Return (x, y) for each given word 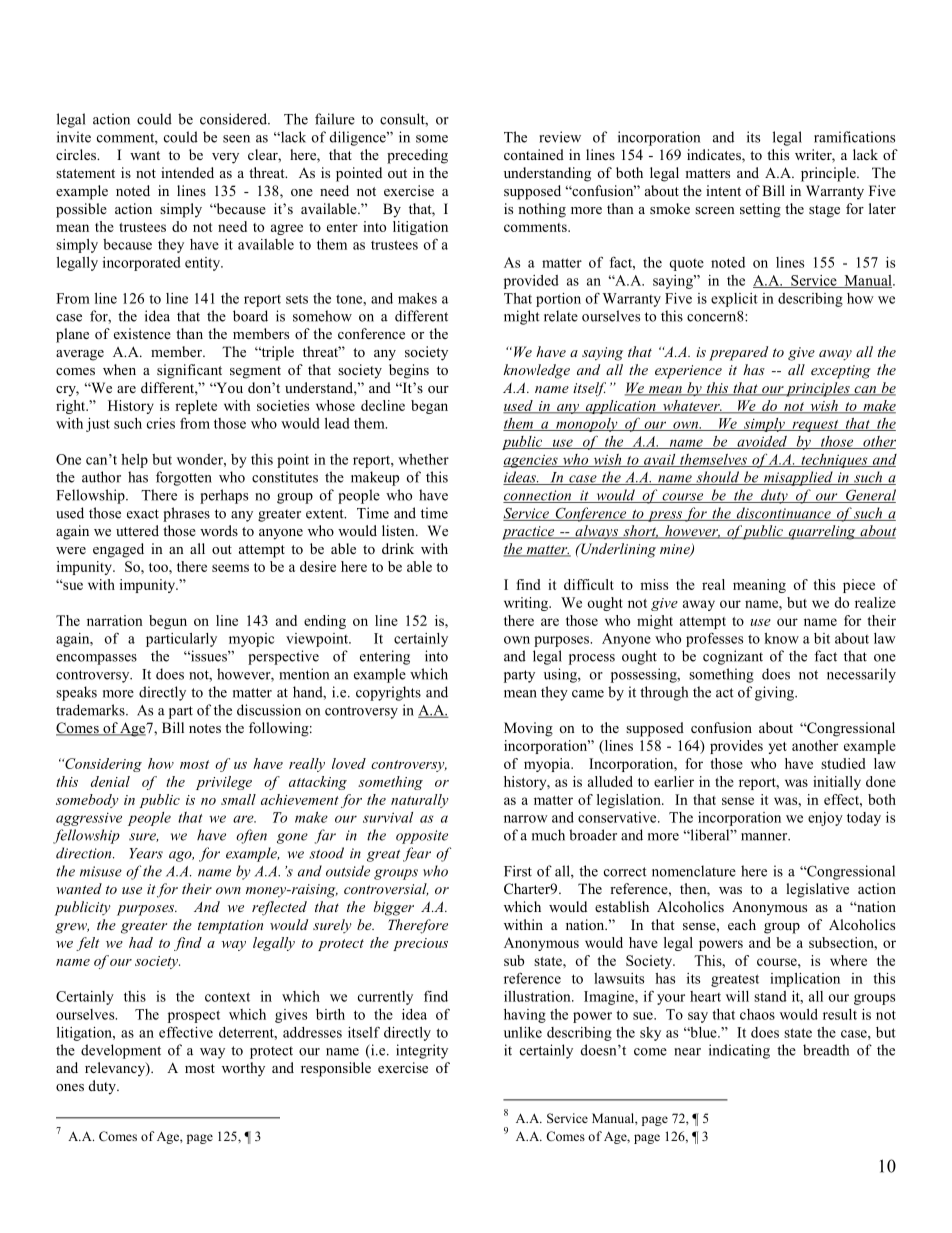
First (518, 871)
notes (205, 728)
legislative (817, 890)
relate (561, 316)
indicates (715, 156)
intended (187, 172)
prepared (738, 353)
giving (775, 693)
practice (529, 533)
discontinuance (783, 514)
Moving (528, 729)
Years (146, 853)
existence (142, 333)
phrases (186, 514)
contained (534, 154)
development (121, 1051)
